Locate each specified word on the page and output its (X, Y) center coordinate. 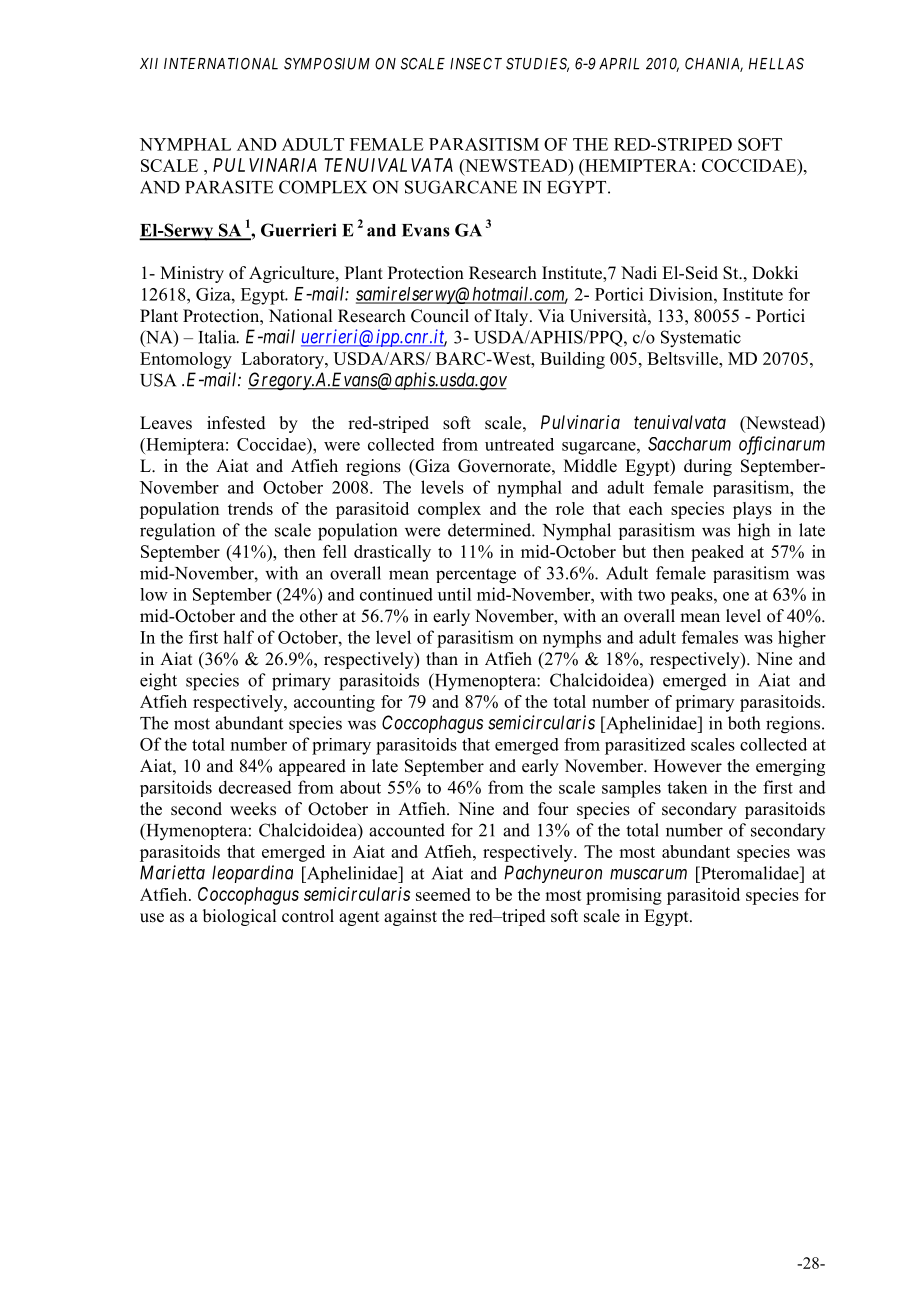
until (454, 594)
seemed (443, 894)
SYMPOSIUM (327, 64)
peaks (692, 596)
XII (149, 63)
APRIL (619, 64)
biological (239, 917)
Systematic (701, 339)
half (238, 637)
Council (440, 316)
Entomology (186, 360)
